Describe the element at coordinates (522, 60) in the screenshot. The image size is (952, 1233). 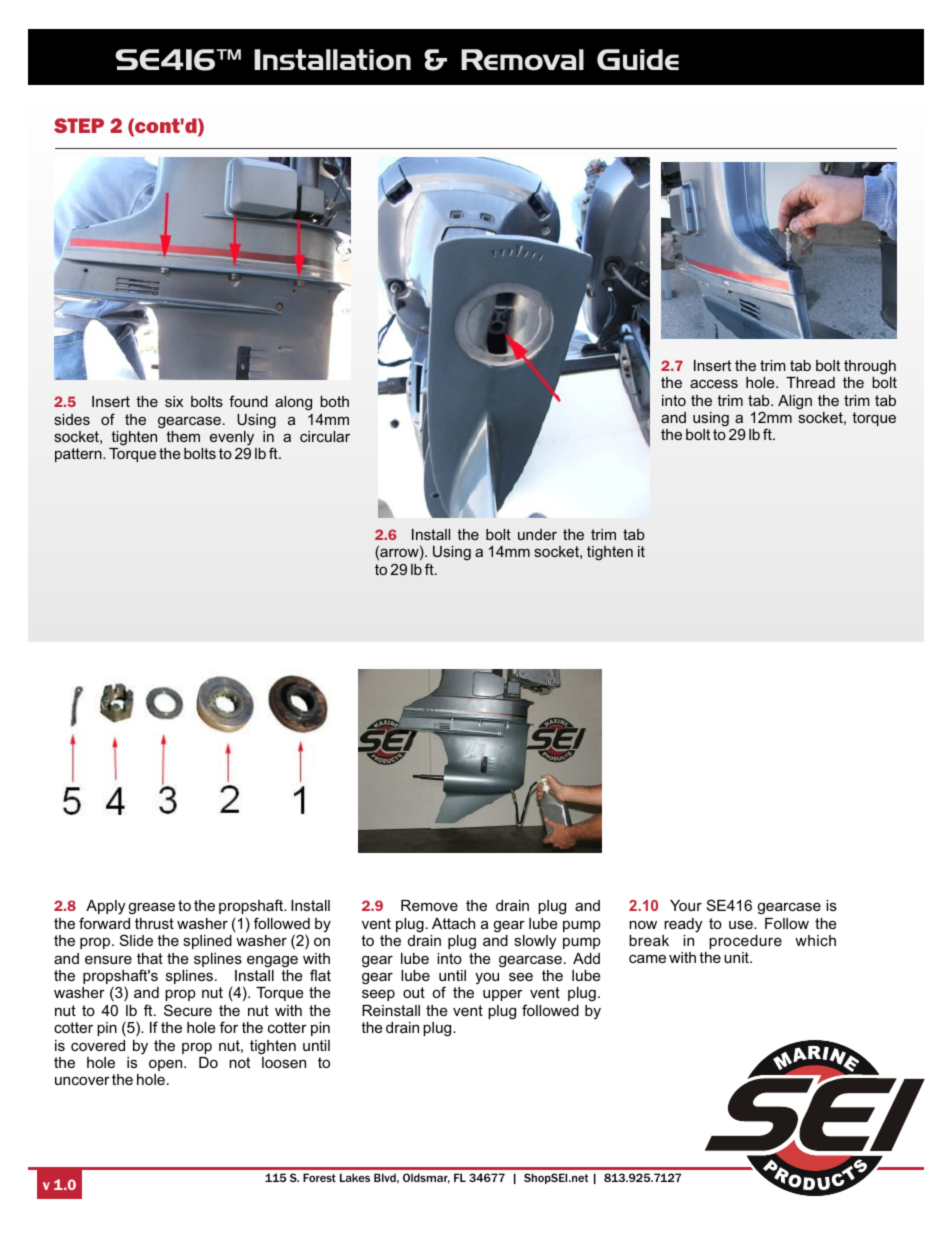
I see `Removal` at that location.
